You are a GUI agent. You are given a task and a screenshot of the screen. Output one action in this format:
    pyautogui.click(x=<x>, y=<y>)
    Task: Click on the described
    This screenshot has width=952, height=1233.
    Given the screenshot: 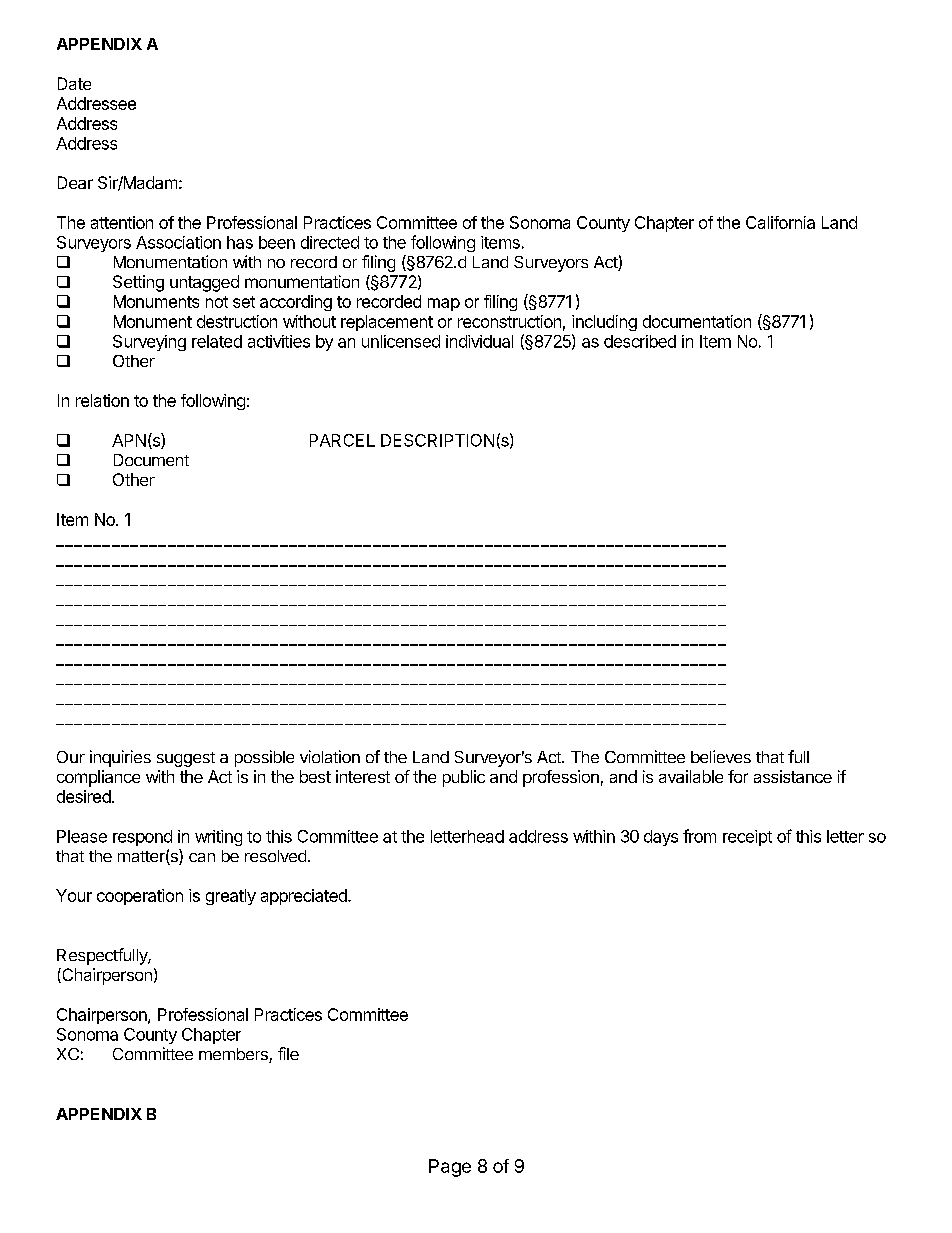 What is the action you would take?
    pyautogui.click(x=640, y=341)
